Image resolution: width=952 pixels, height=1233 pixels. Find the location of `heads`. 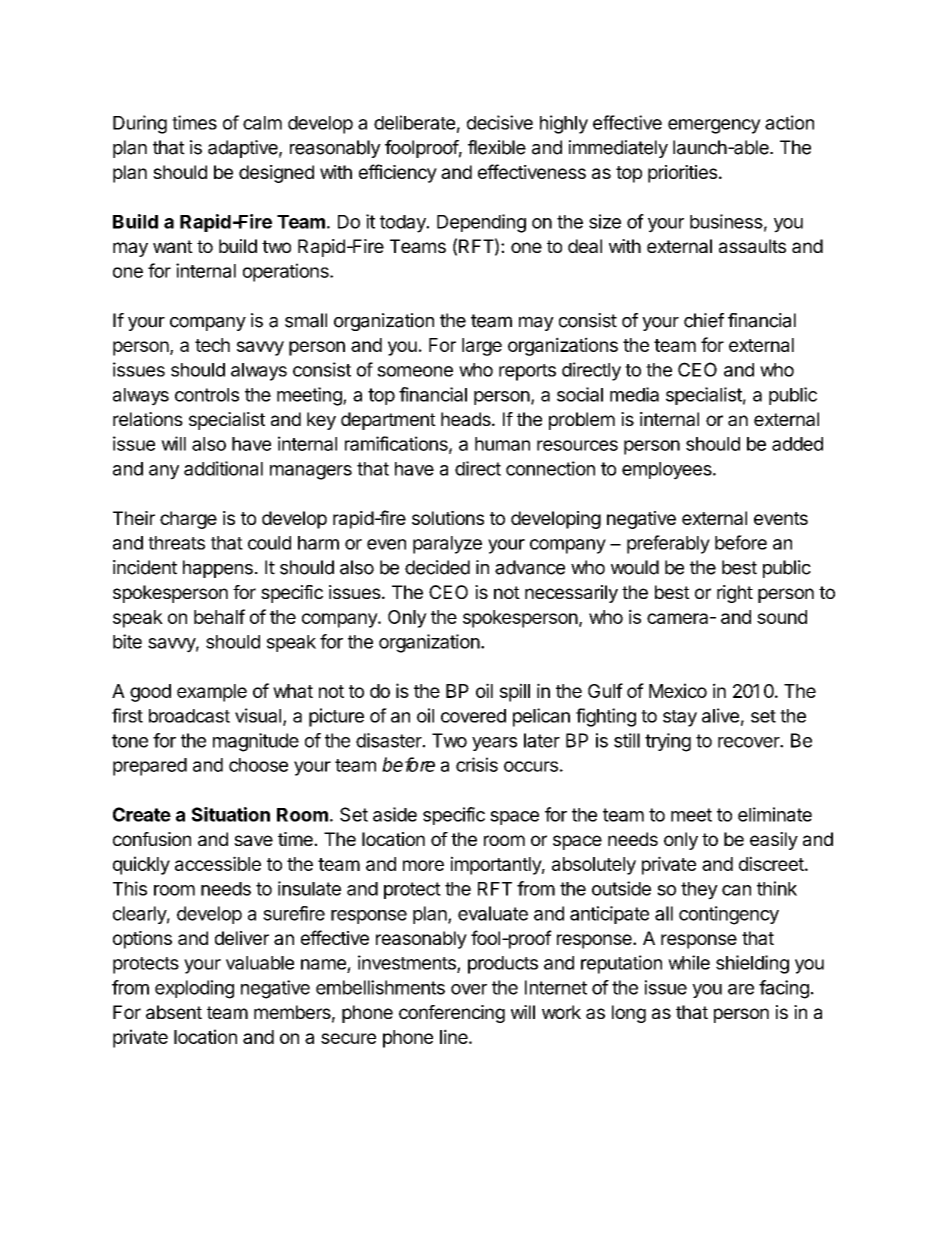

heads is located at coordinates (467, 419).
